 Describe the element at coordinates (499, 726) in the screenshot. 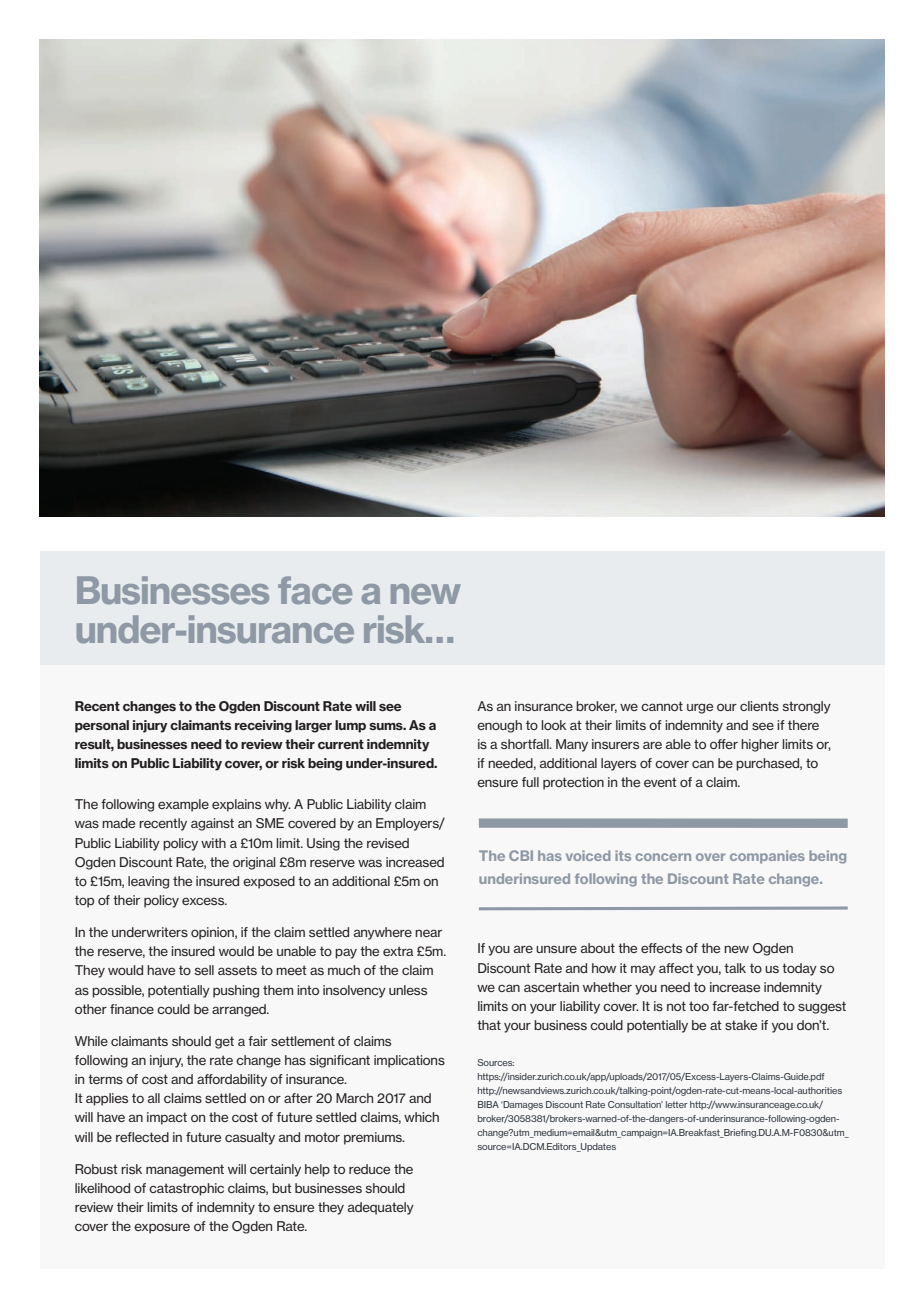

I see `enough` at that location.
